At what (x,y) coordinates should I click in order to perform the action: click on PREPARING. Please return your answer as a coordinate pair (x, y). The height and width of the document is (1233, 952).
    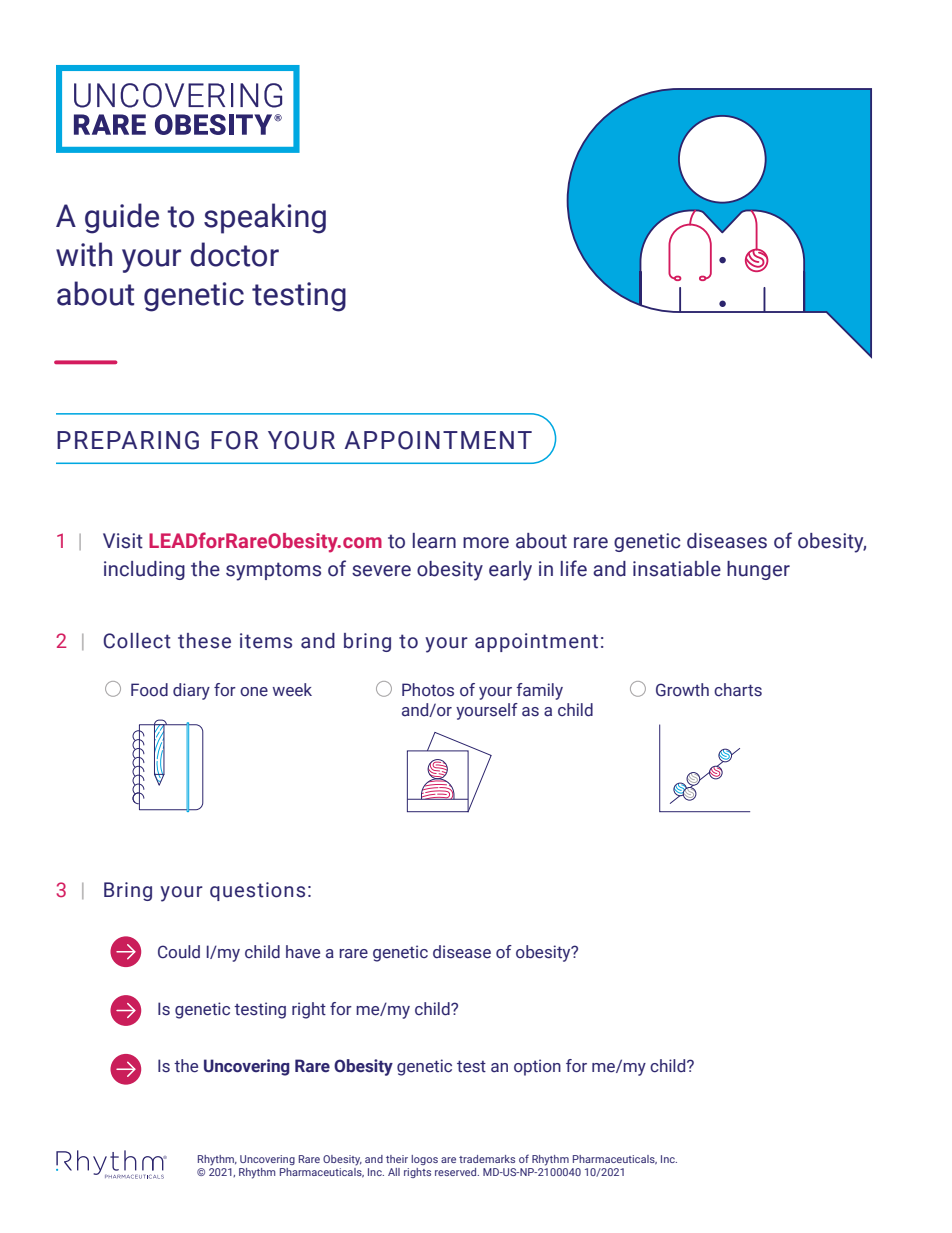
    Looking at the image, I should click on (128, 440).
